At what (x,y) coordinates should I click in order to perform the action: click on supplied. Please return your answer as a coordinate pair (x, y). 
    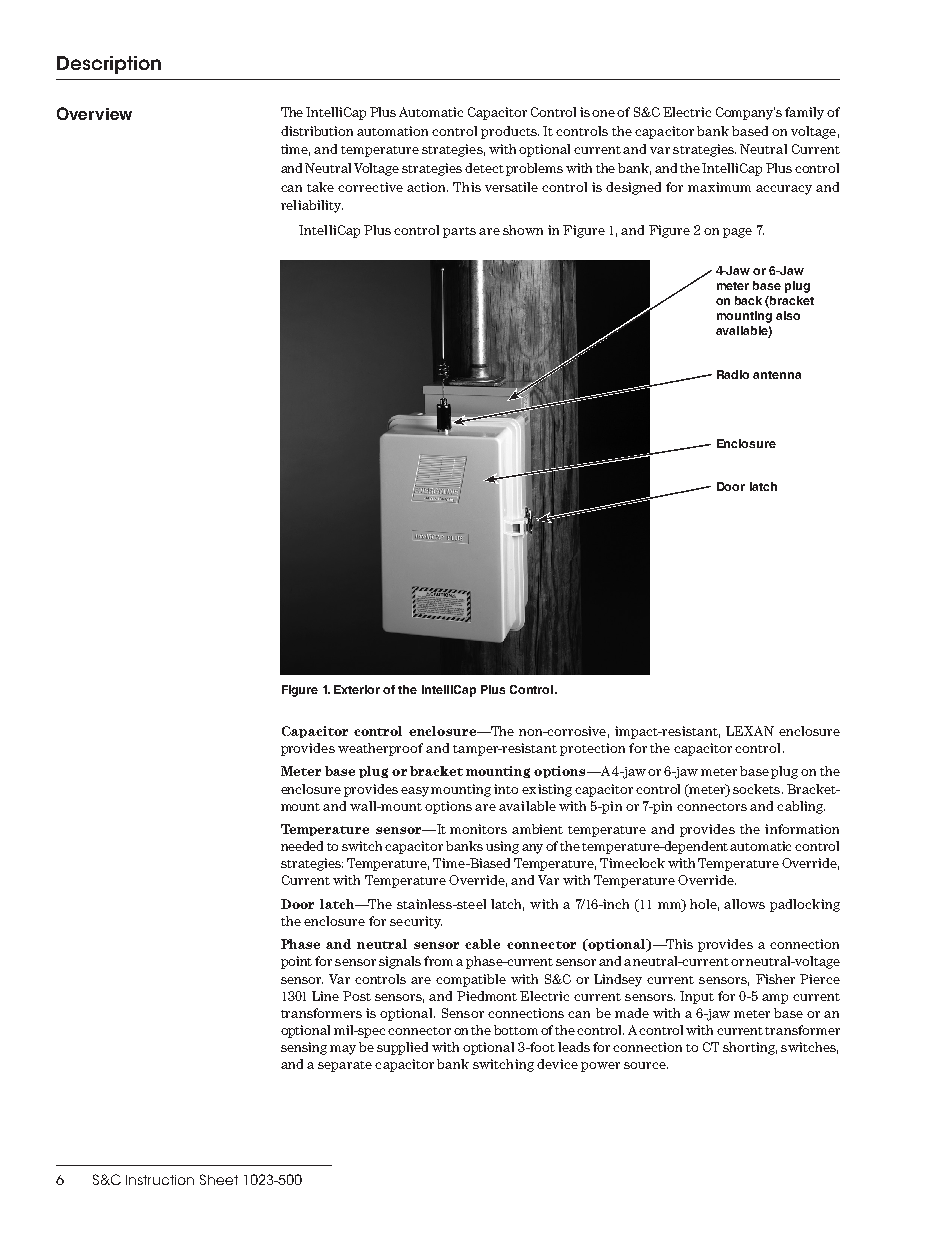
    Looking at the image, I should click on (402, 1048).
